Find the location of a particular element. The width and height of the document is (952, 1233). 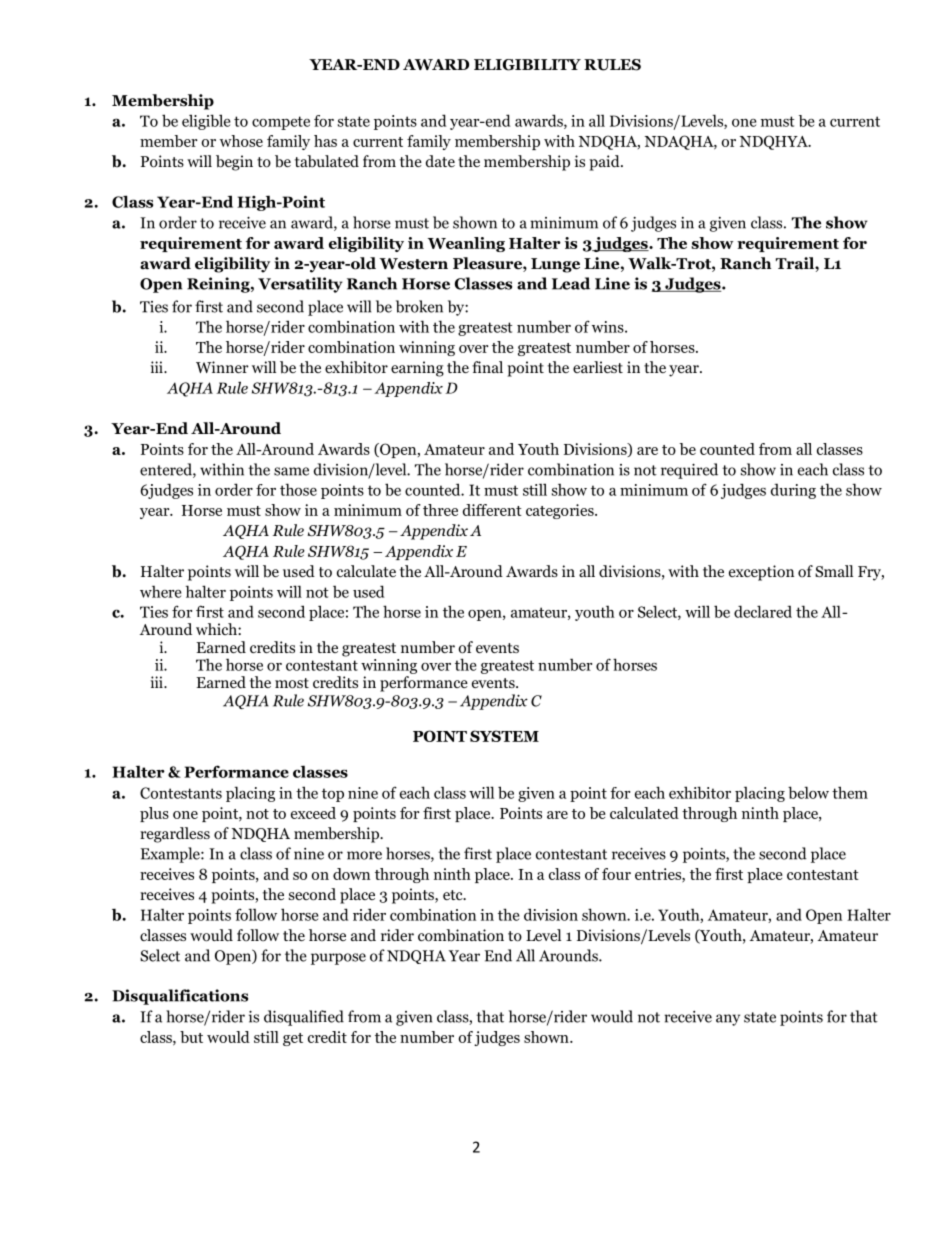

same is located at coordinates (291, 471).
